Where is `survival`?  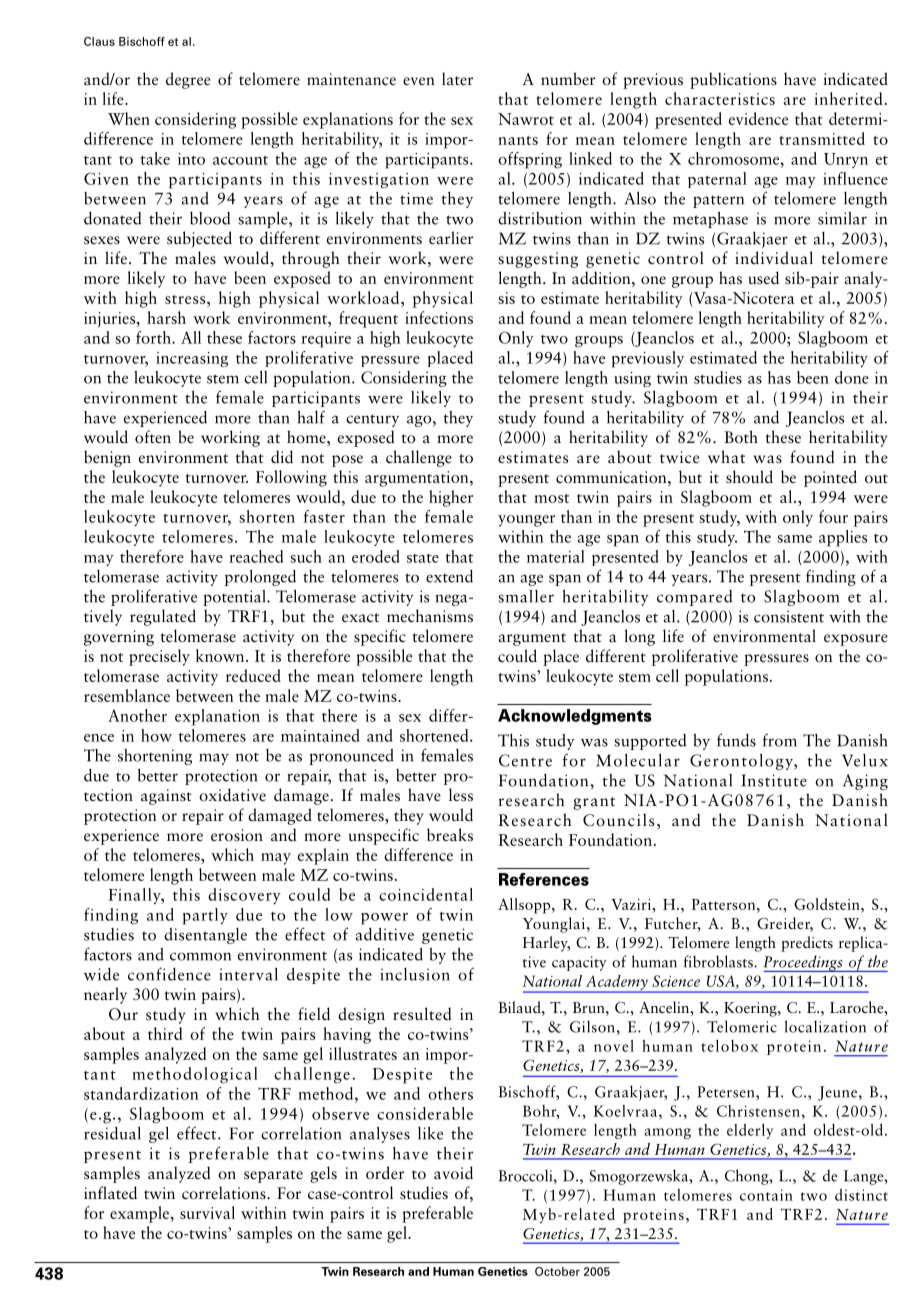 survival is located at coordinates (207, 1212).
